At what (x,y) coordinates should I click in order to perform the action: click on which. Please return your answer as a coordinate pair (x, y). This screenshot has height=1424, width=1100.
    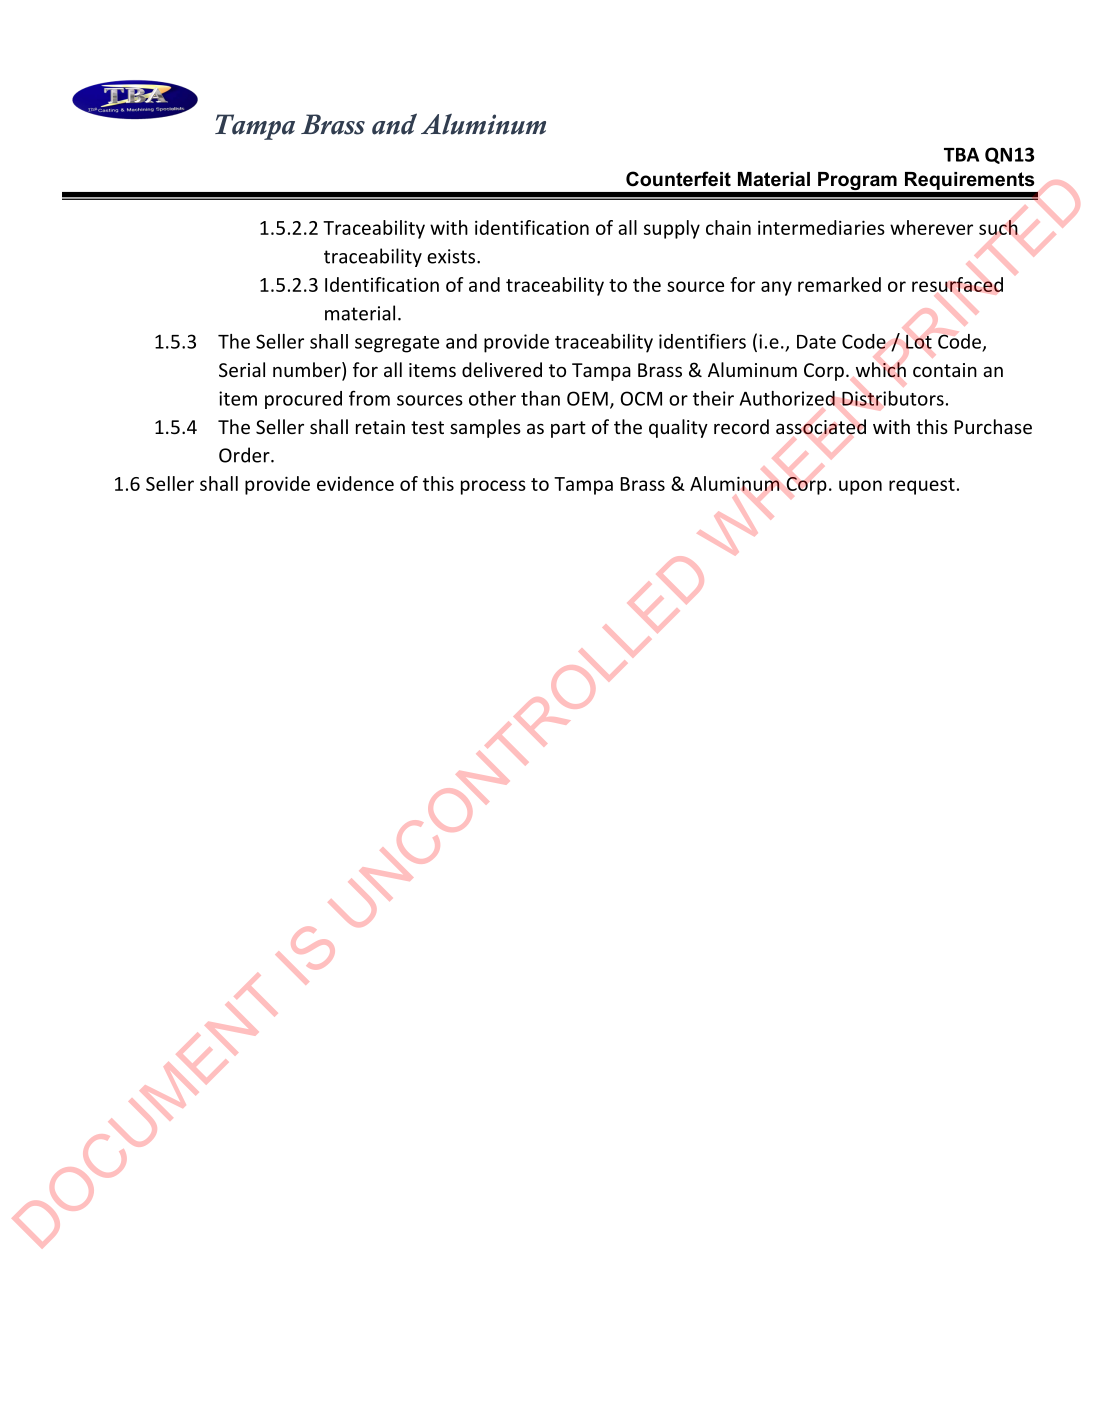
    Looking at the image, I should click on (881, 370).
